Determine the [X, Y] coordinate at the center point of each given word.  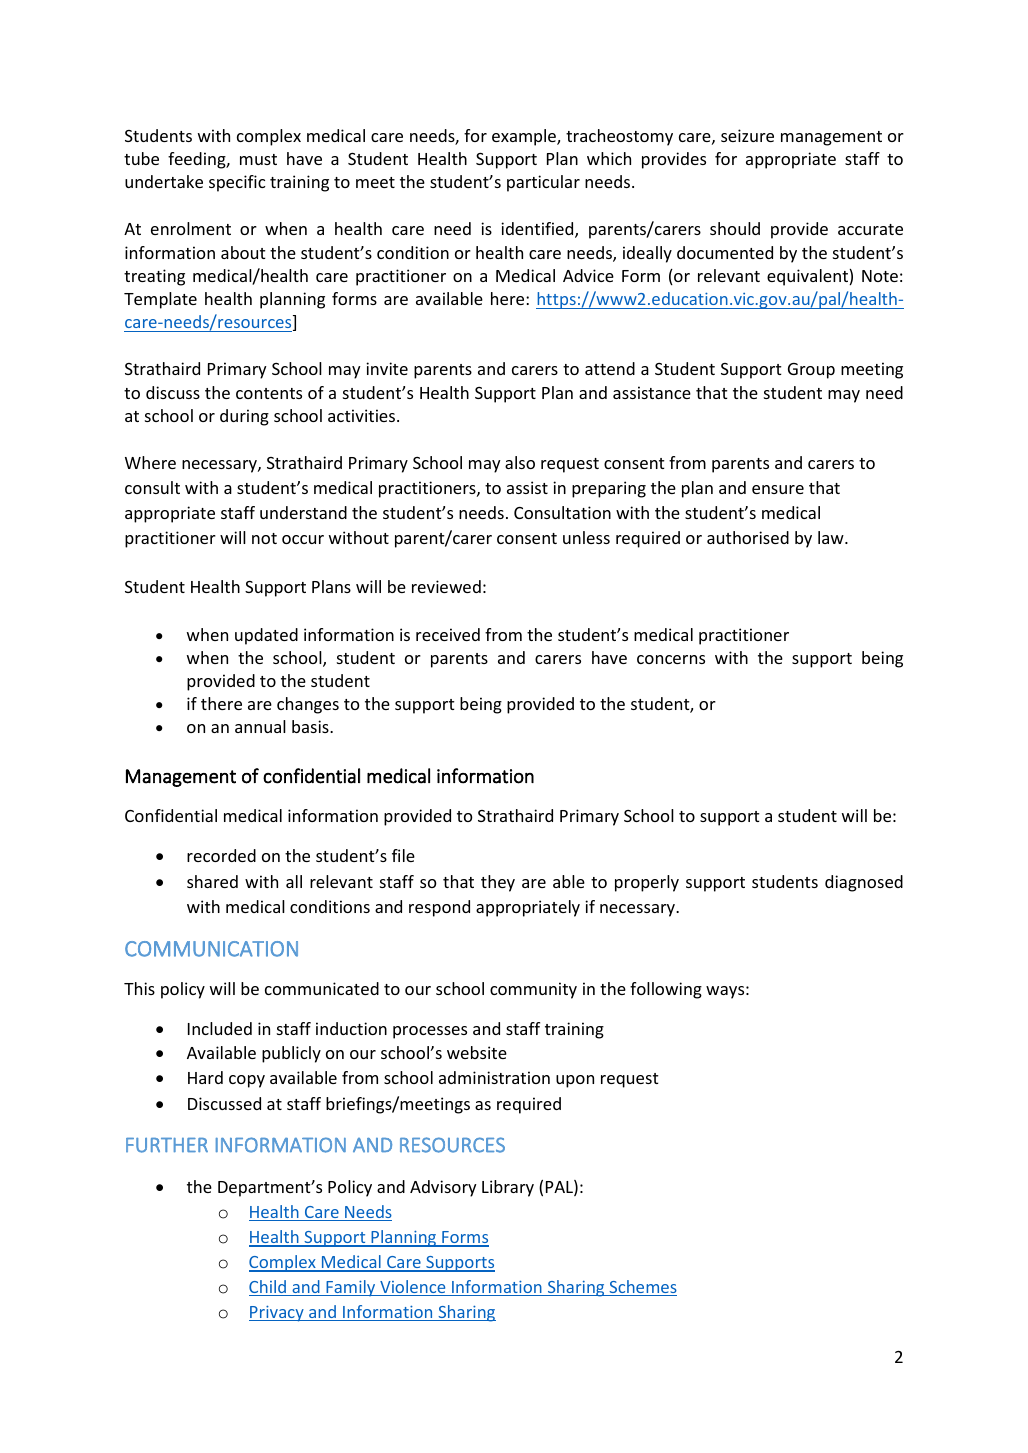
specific [237, 183]
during [244, 417]
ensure [778, 489]
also [520, 462]
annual [260, 726]
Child [269, 1288]
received [448, 634]
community [533, 990]
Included [220, 1028]
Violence [413, 1288]
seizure [747, 135]
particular [543, 183]
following [666, 990]
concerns [671, 659]
